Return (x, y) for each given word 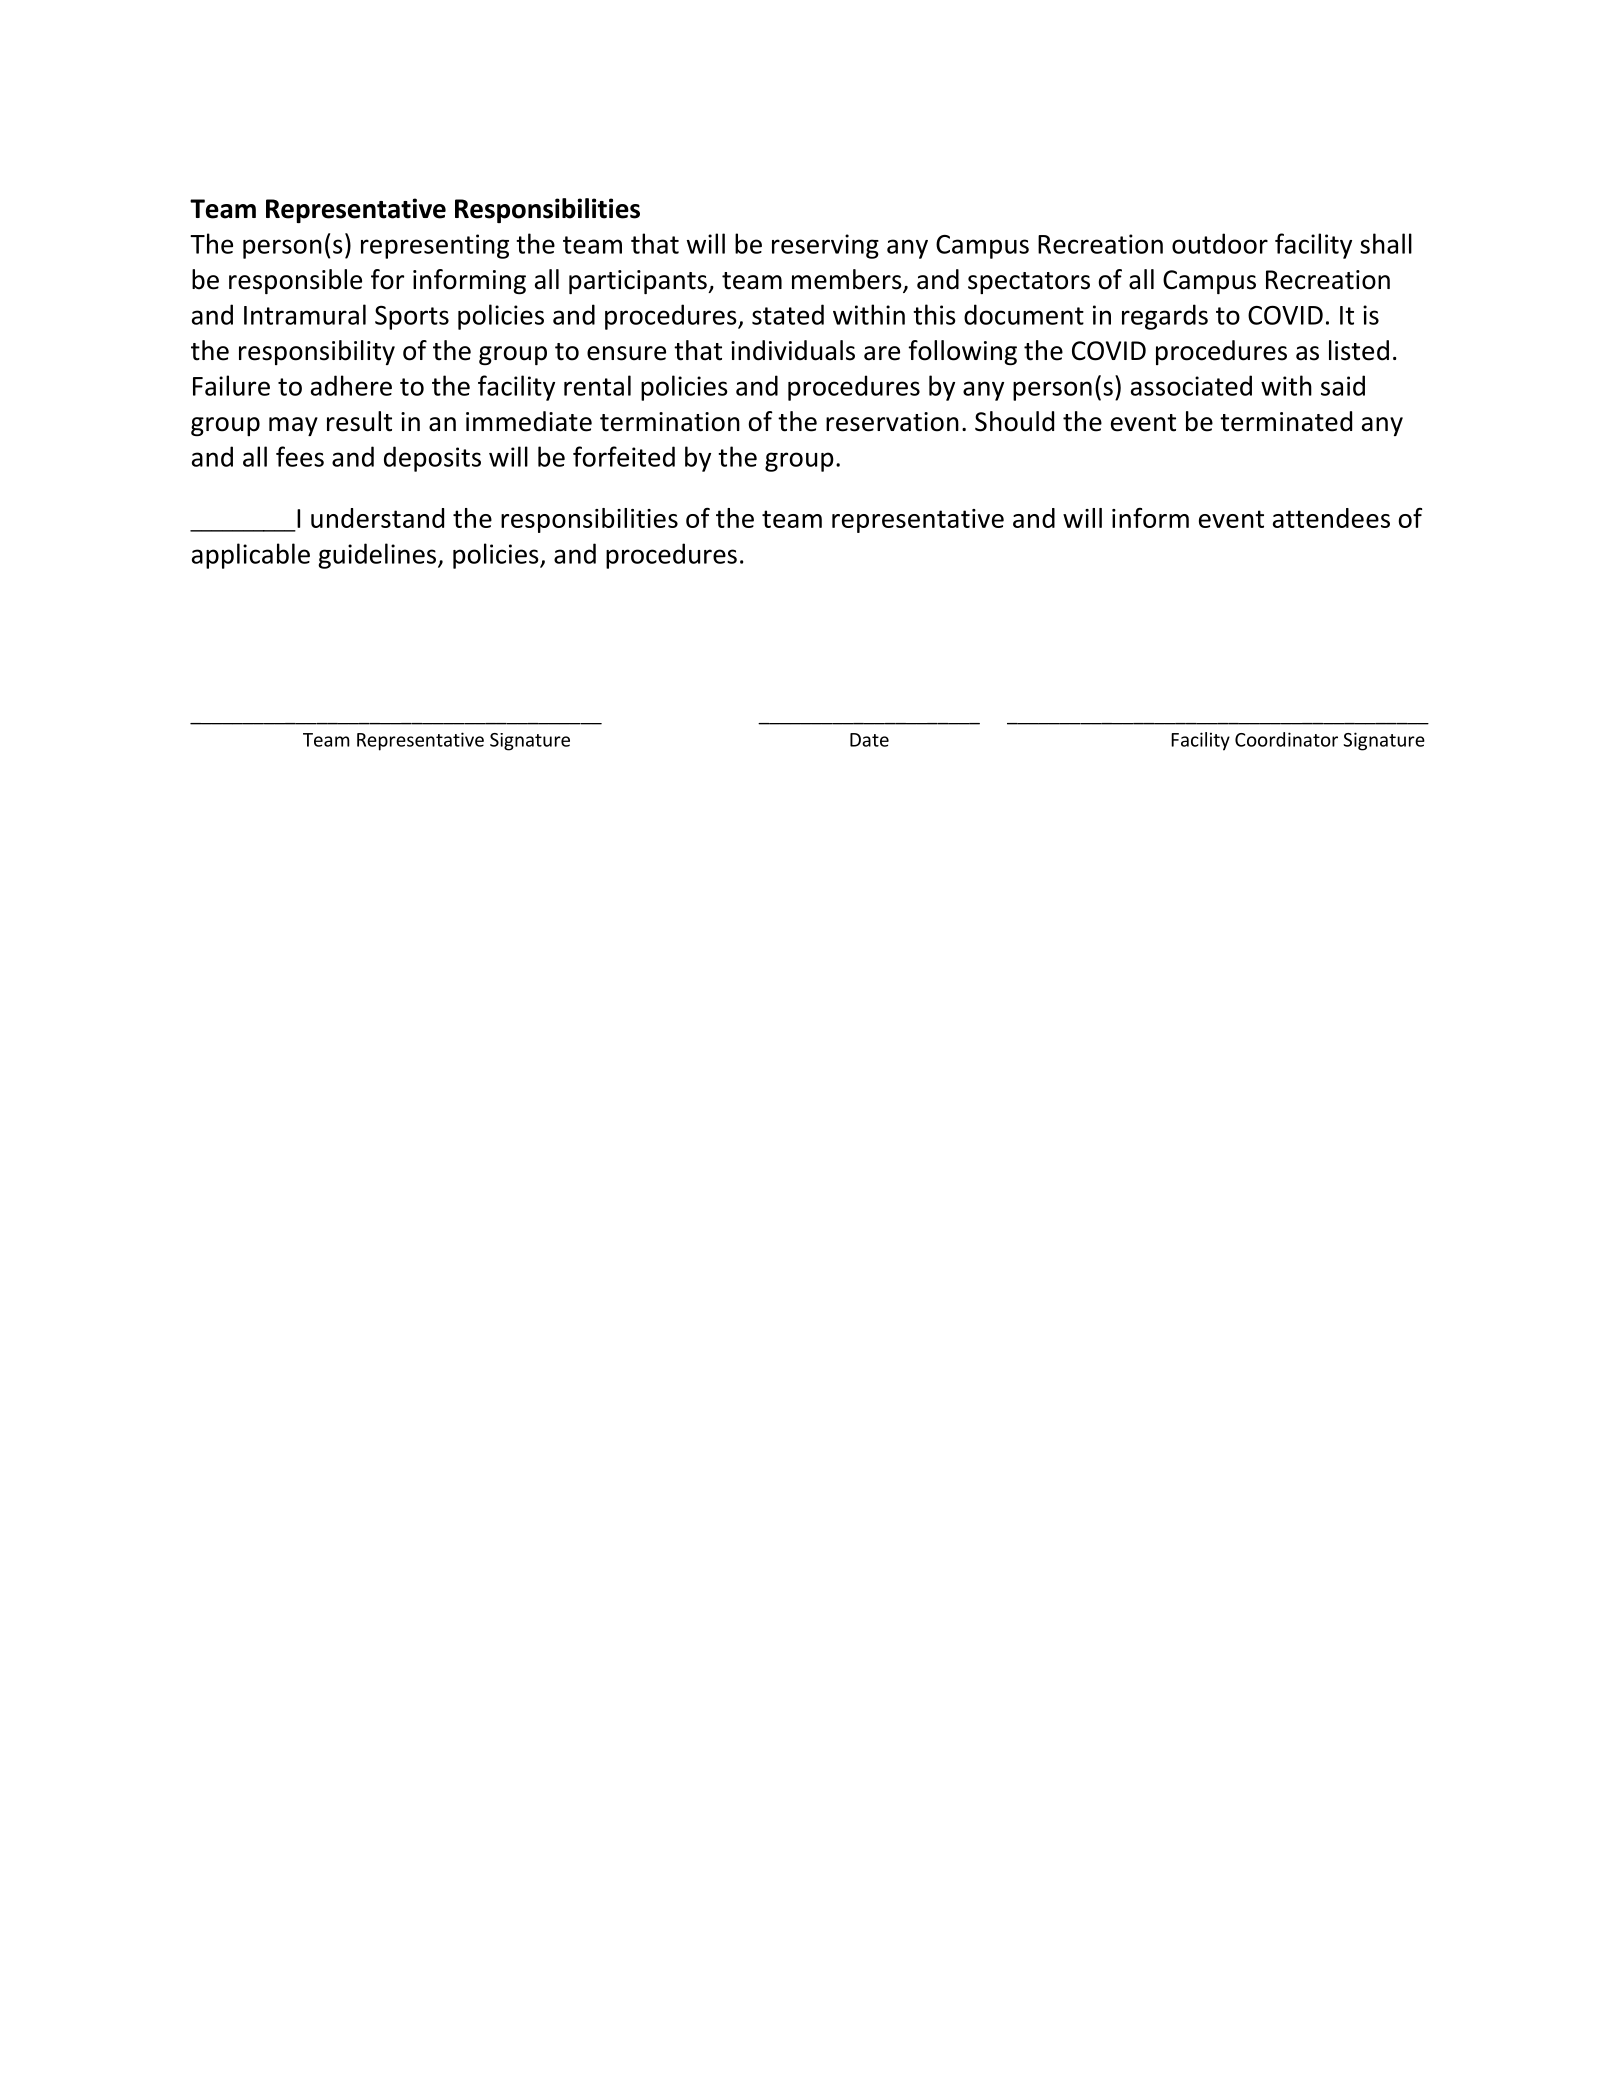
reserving (825, 246)
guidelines (378, 556)
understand (377, 518)
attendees (1331, 518)
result (359, 421)
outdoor (1220, 243)
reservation (892, 422)
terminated (1286, 421)
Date (869, 740)
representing (435, 246)
